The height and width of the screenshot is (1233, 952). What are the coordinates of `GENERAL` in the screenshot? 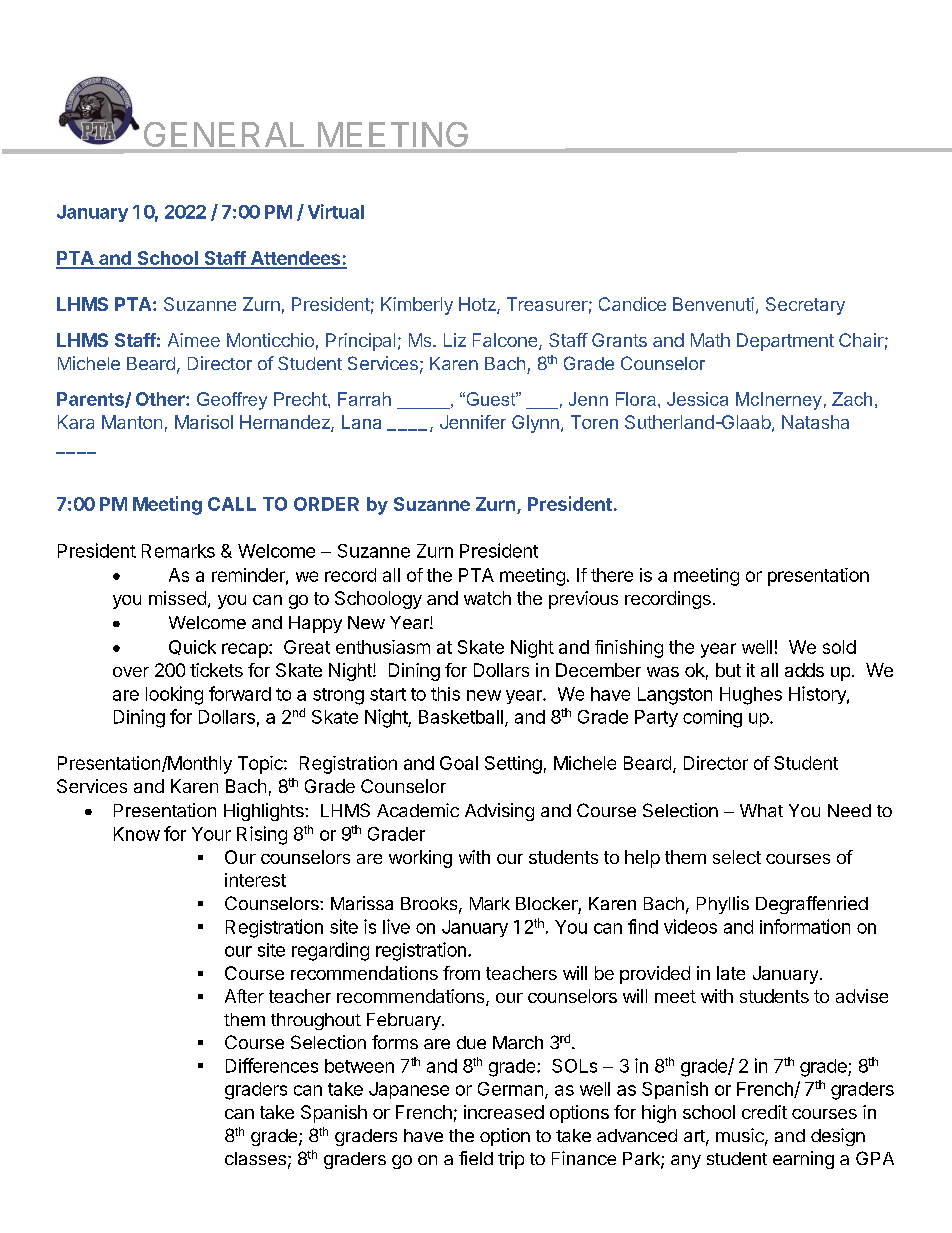 It's located at (224, 134).
